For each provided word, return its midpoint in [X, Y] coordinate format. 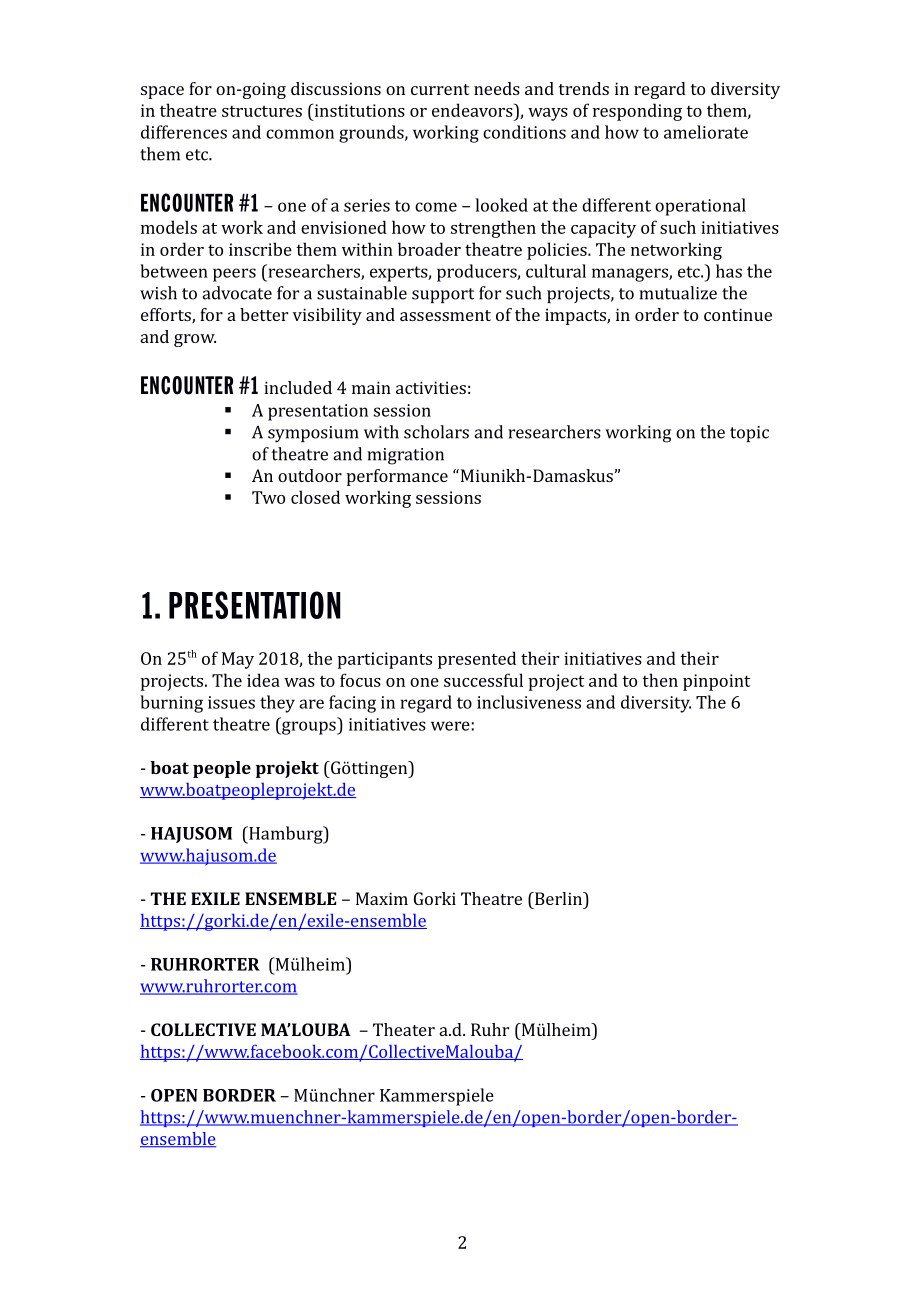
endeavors [473, 110]
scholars [436, 432]
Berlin [559, 898]
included [298, 387]
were [451, 726]
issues [231, 702]
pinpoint [716, 682]
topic [749, 434]
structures [262, 111]
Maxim [382, 898]
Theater [404, 1029]
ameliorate [706, 132]
